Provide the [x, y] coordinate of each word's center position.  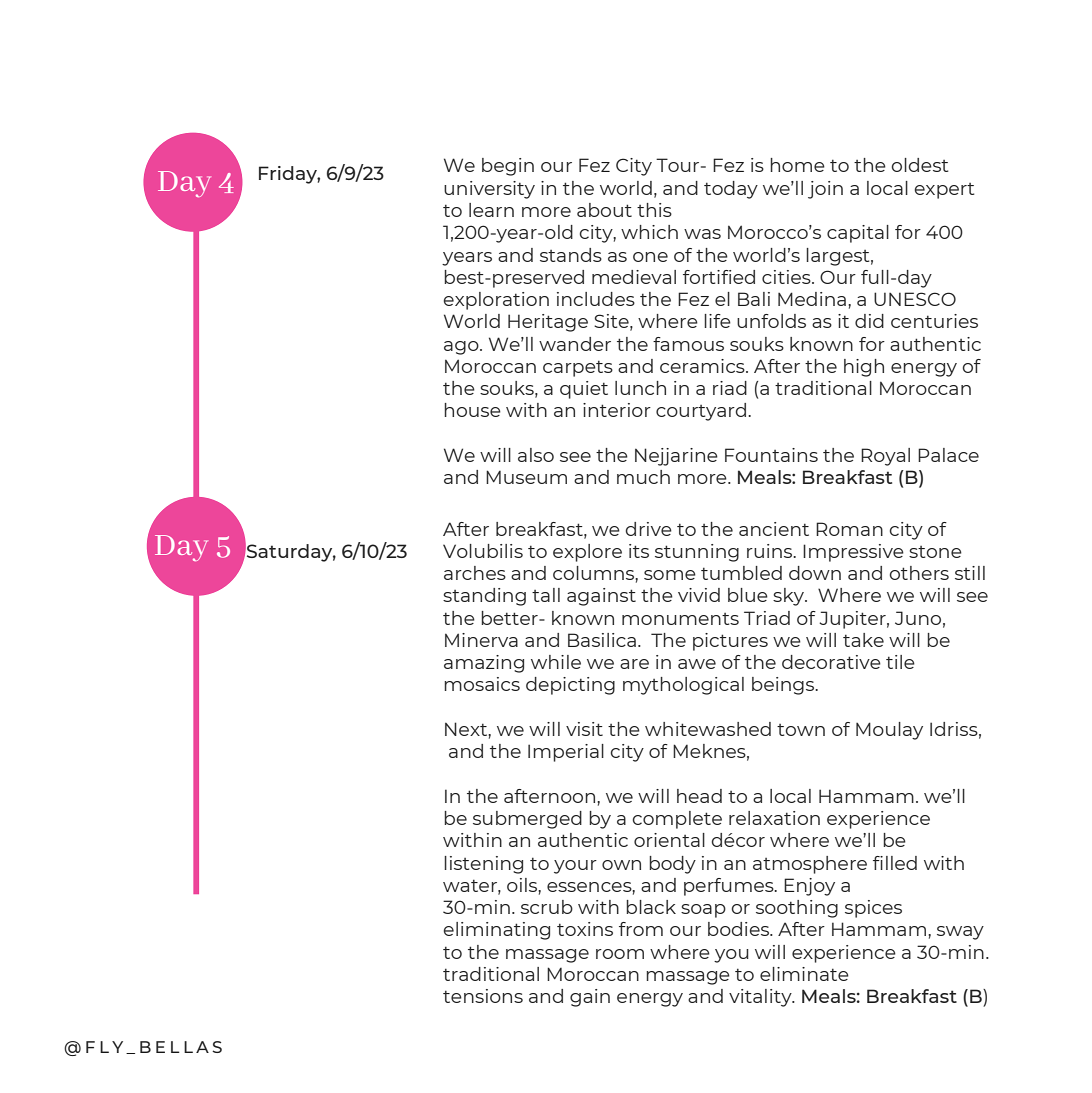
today [731, 190]
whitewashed [708, 729]
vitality [761, 998]
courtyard [702, 412]
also [536, 455]
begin [508, 167]
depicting [570, 686]
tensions [483, 996]
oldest [920, 165]
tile [900, 662]
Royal [885, 457]
